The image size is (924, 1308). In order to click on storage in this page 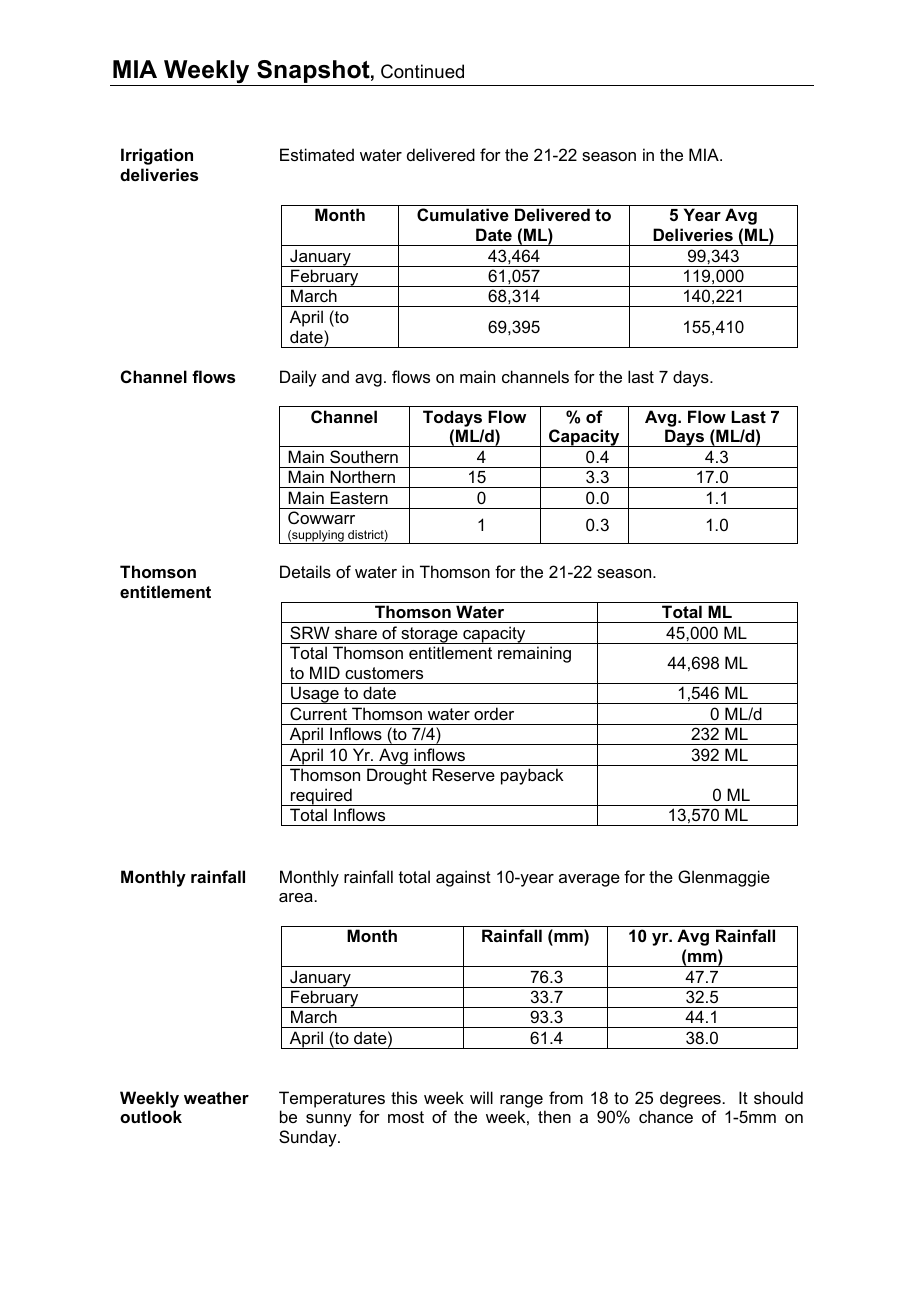, I will do `click(429, 635)`.
